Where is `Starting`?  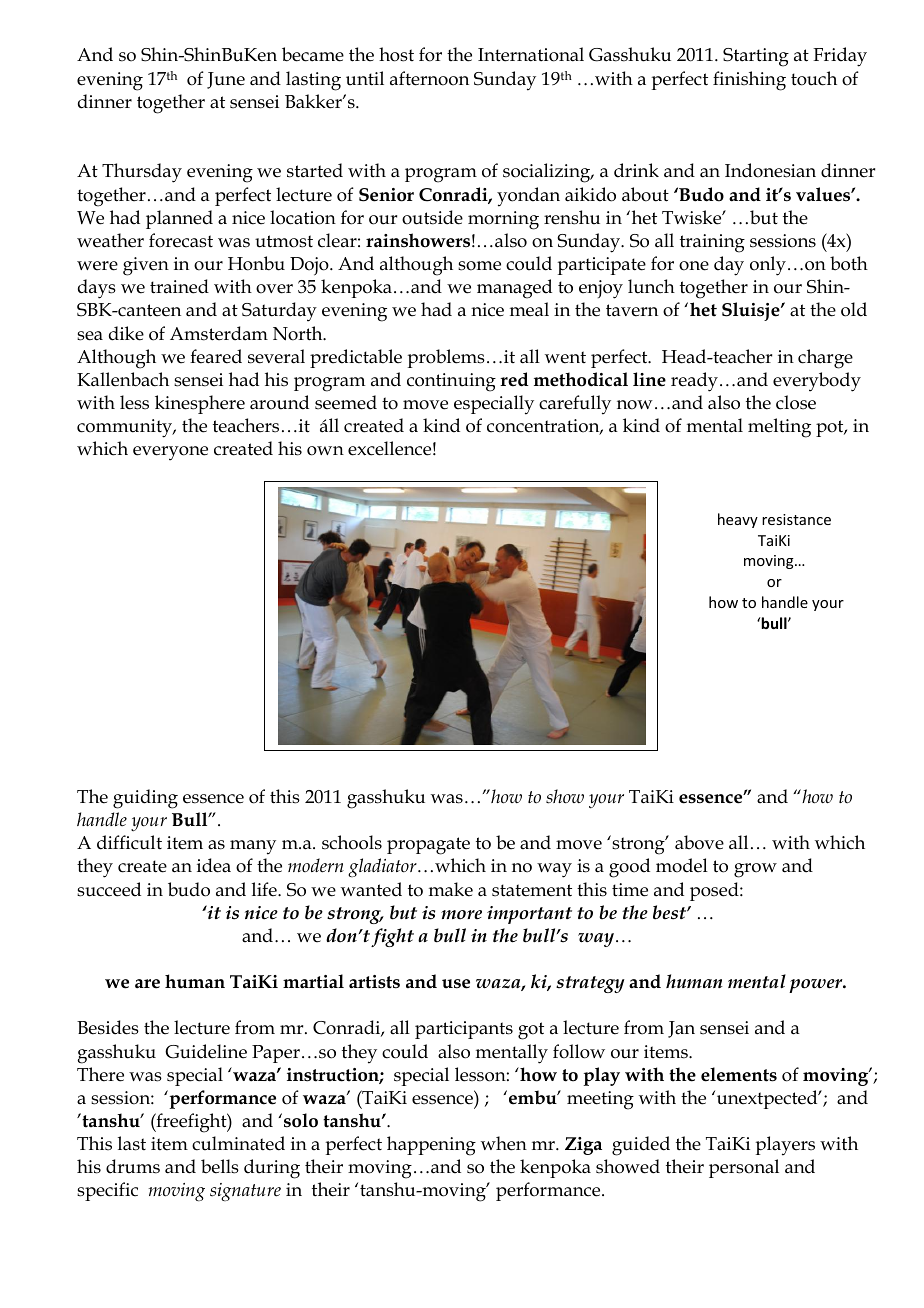
Starting is located at coordinates (756, 57).
